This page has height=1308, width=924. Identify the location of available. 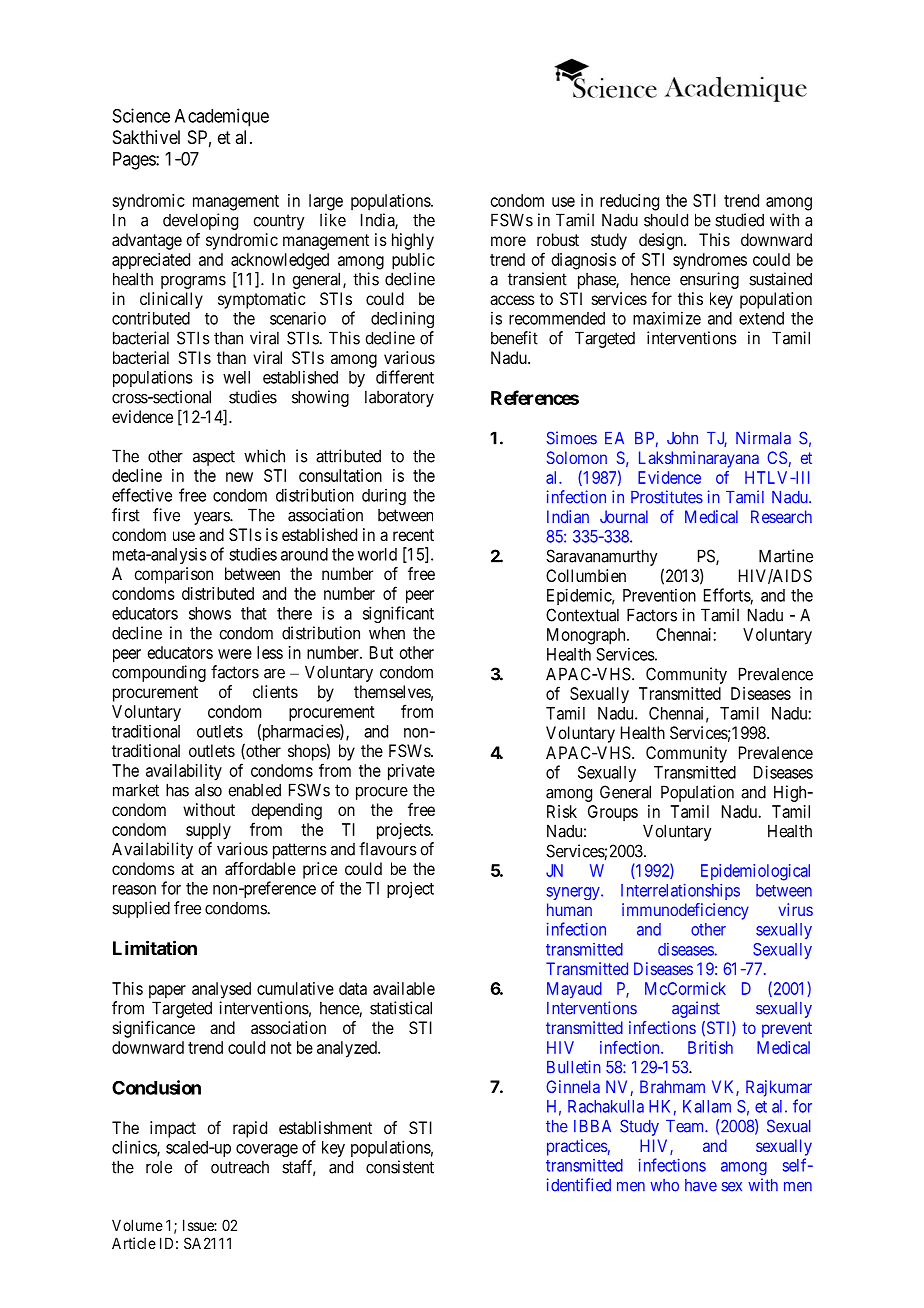
(404, 988).
